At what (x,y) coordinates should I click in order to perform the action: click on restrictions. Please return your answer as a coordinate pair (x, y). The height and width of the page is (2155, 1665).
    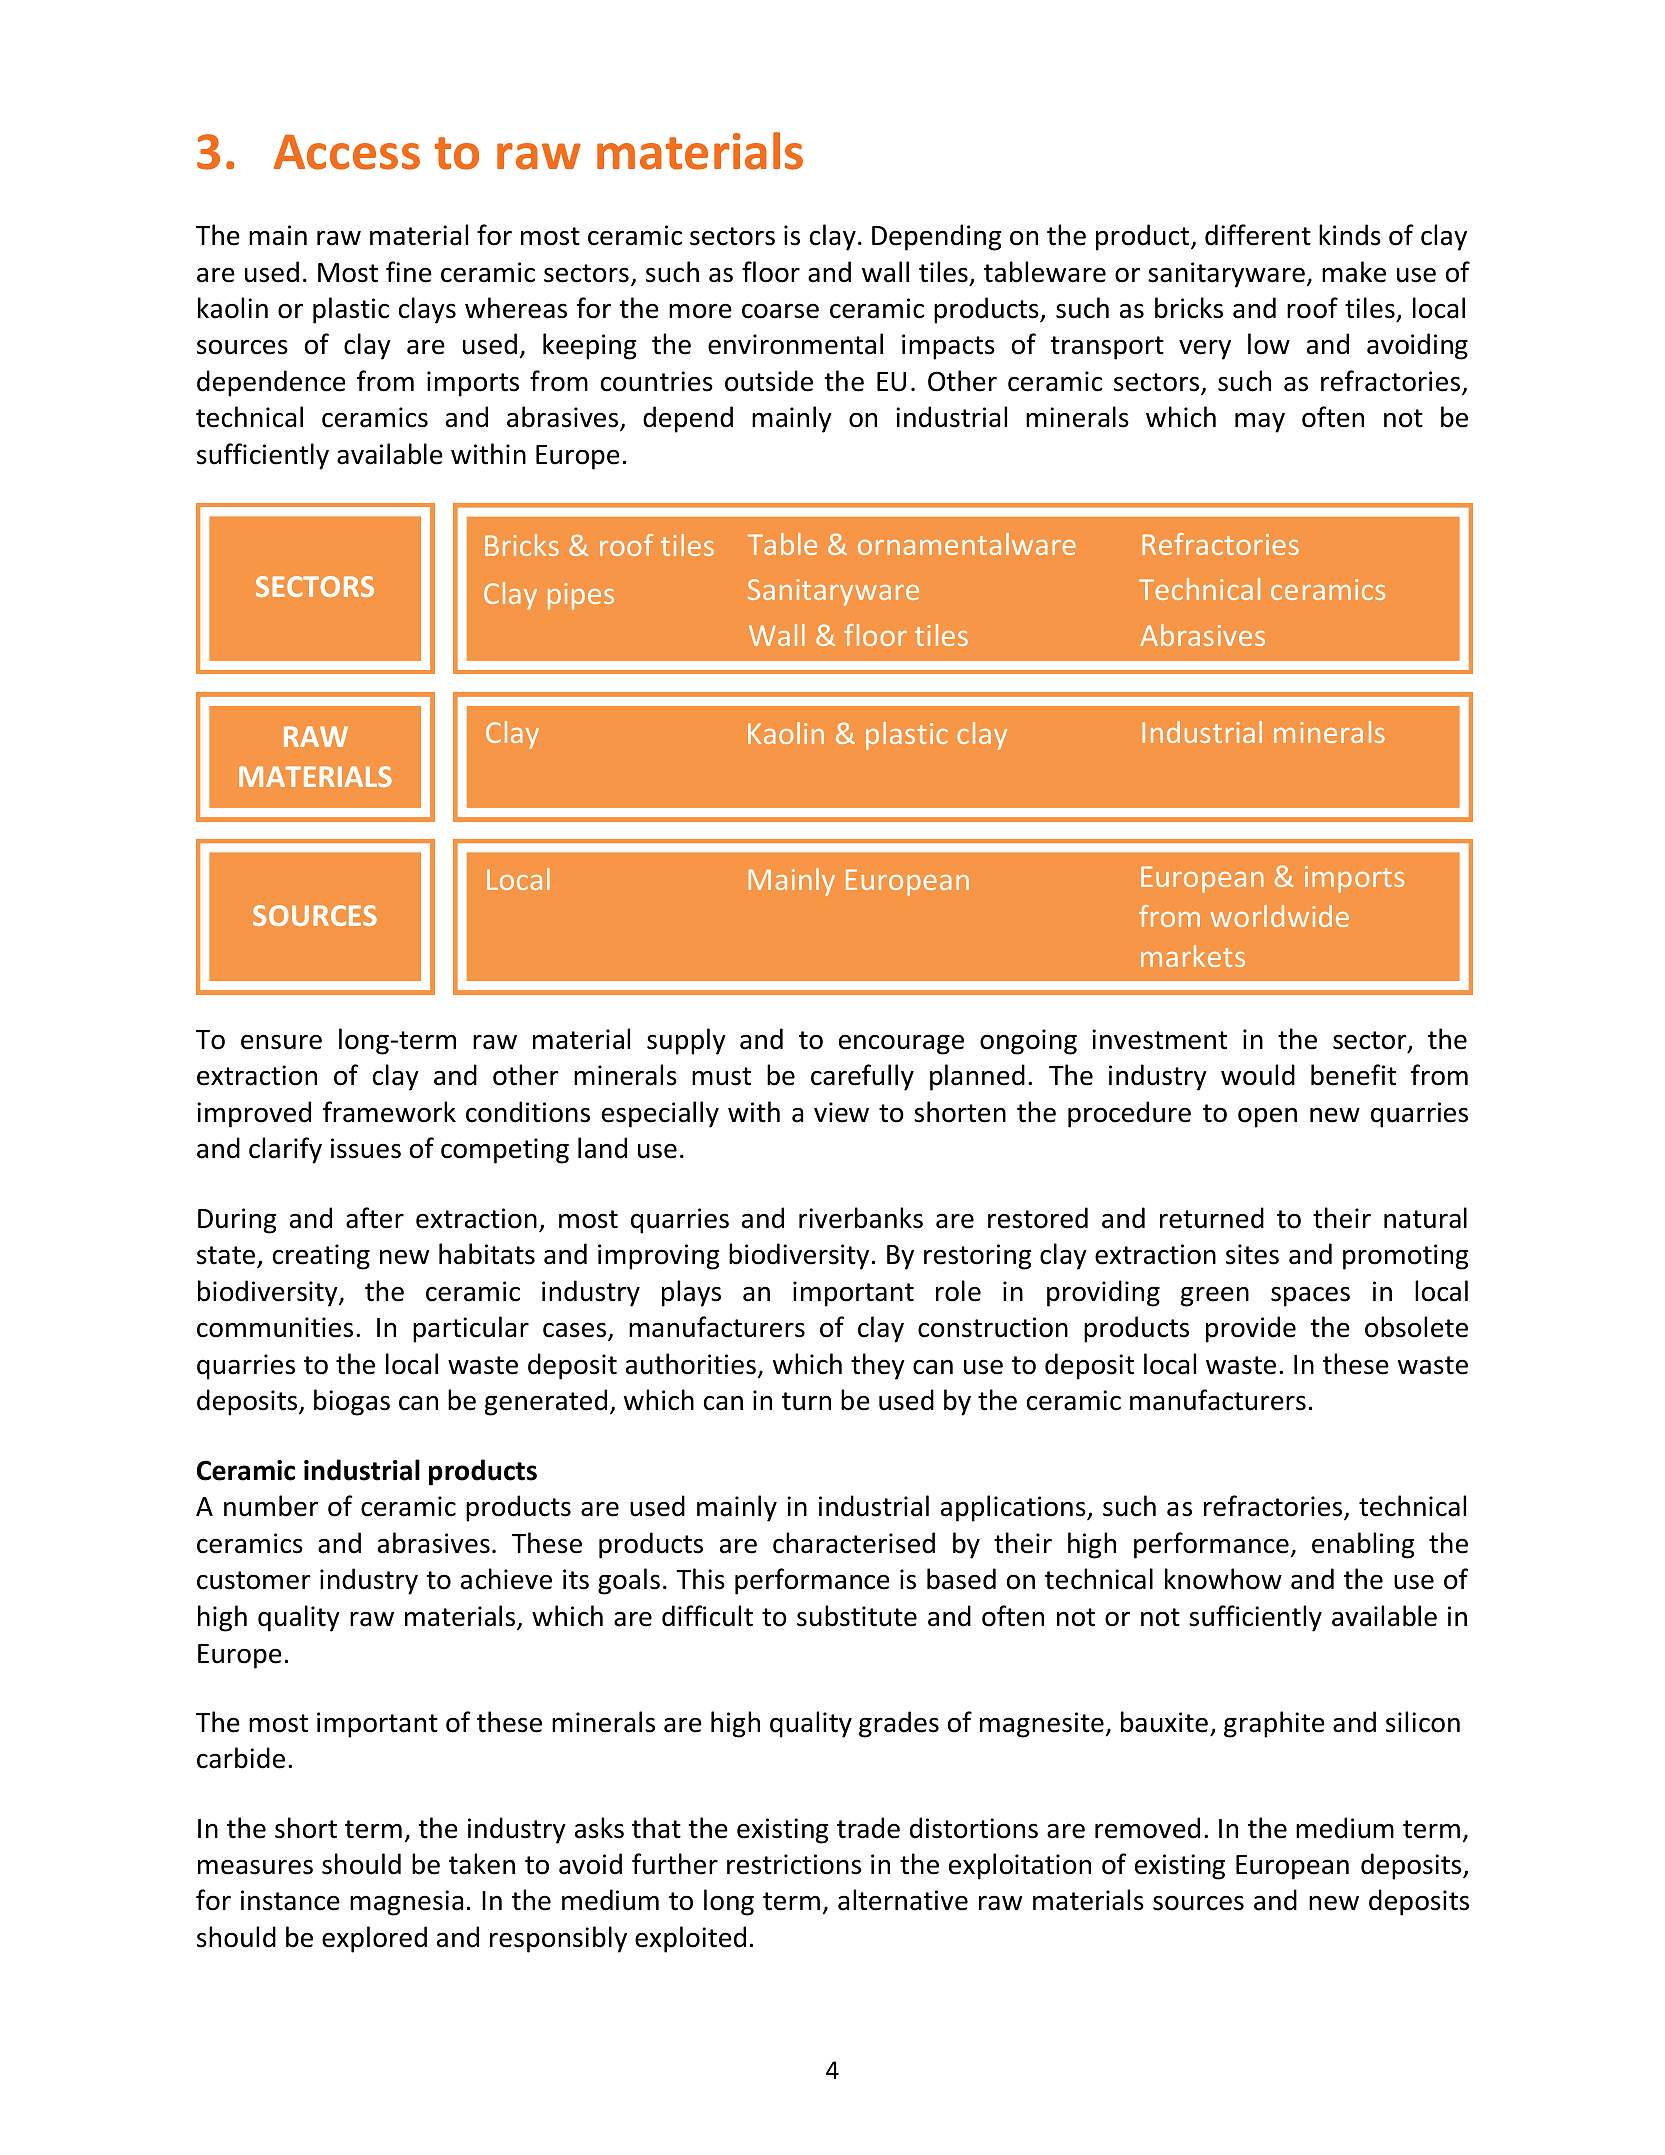
    Looking at the image, I should click on (794, 1864).
